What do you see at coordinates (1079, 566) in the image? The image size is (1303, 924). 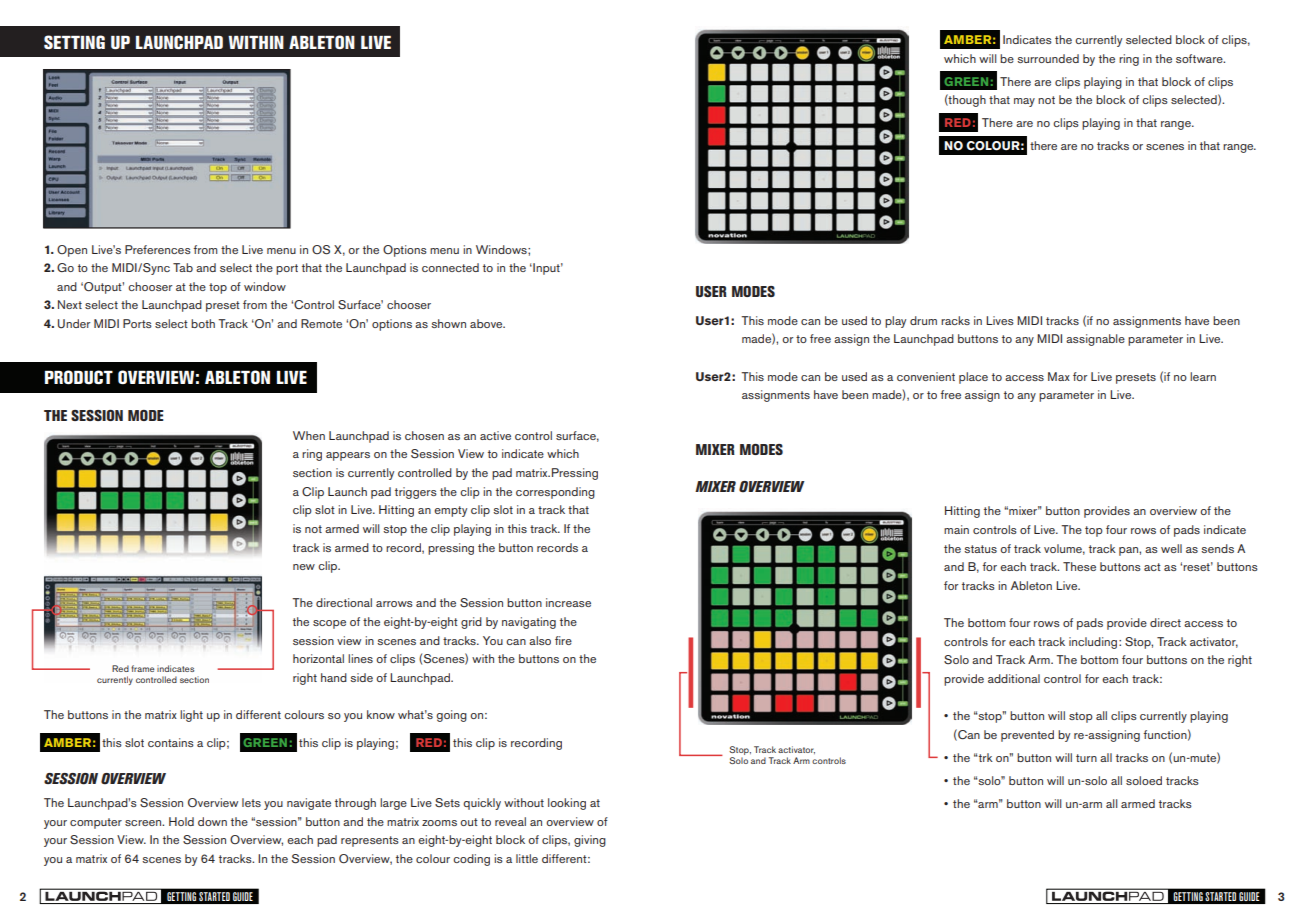 I see `These` at bounding box center [1079, 566].
